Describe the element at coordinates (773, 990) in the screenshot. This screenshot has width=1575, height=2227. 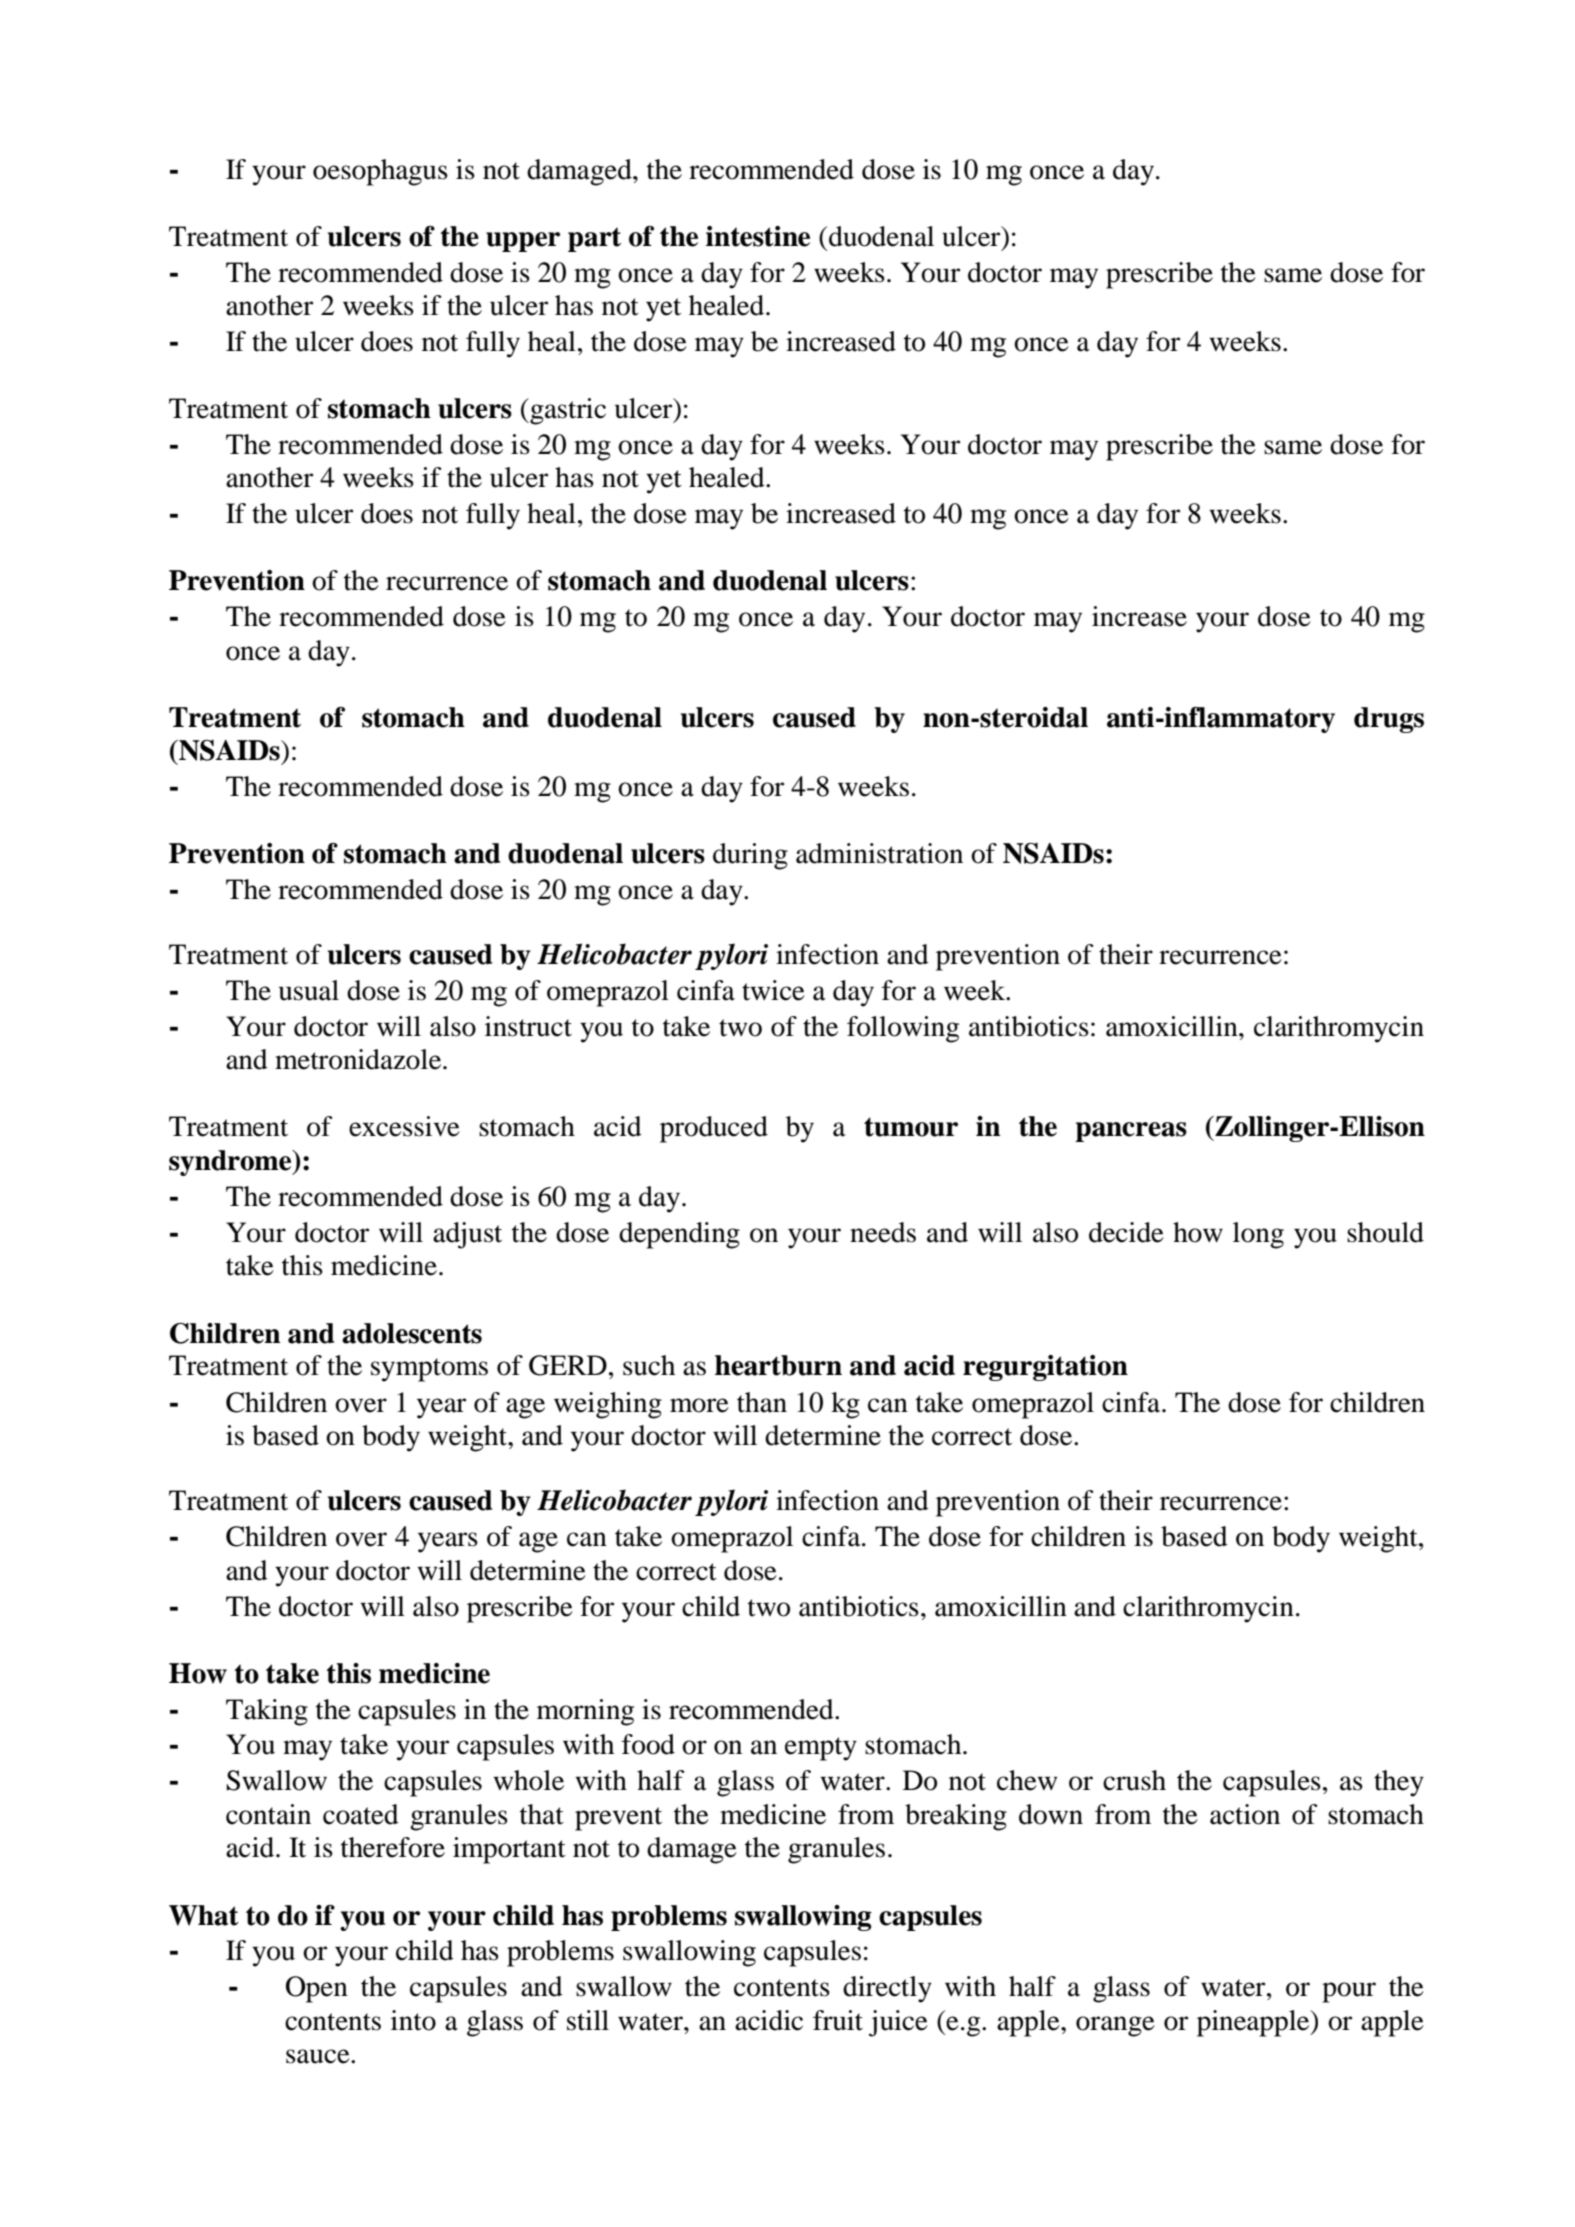
I see `twice` at that location.
